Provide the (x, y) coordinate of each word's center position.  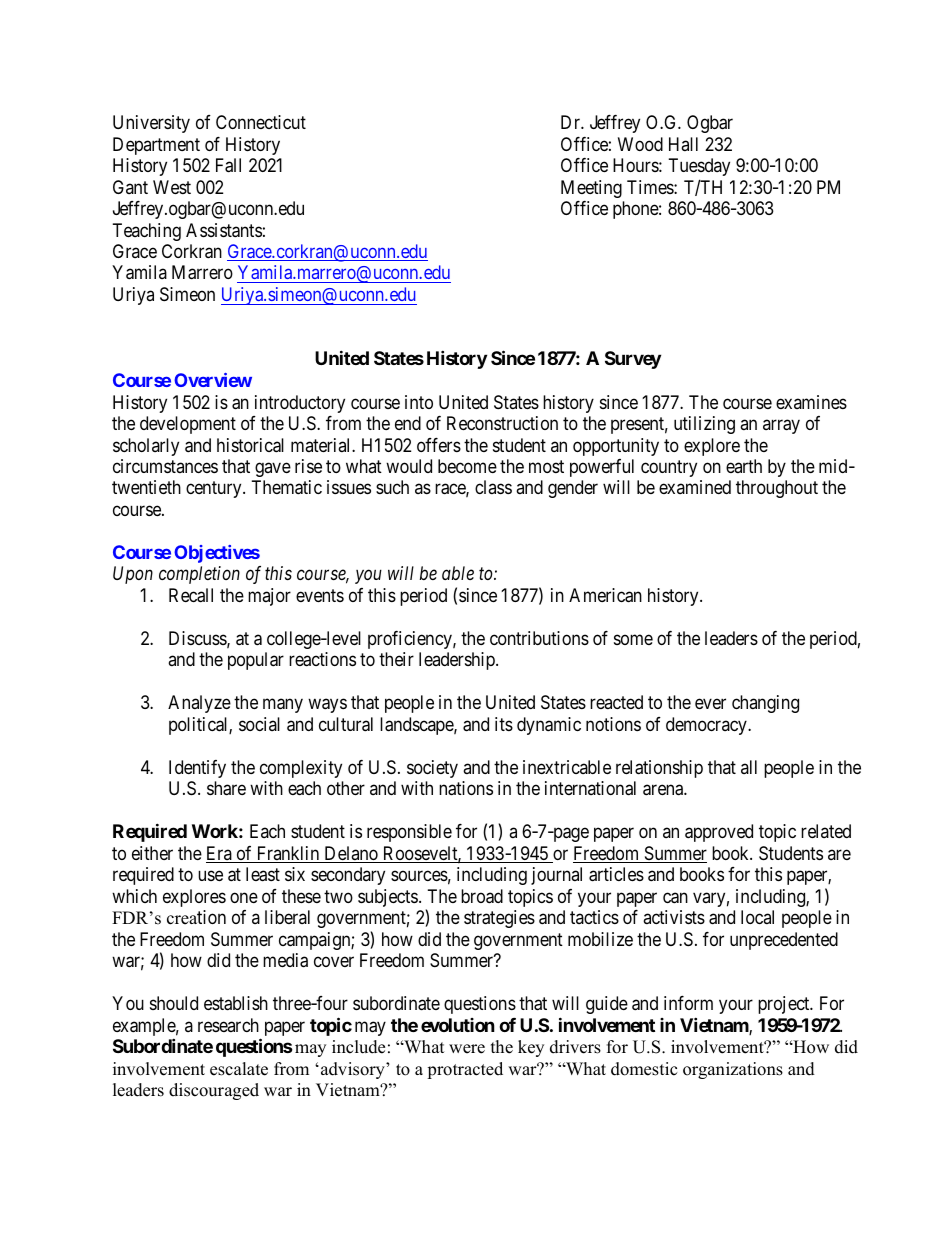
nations (466, 788)
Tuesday (699, 167)
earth (744, 466)
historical (250, 445)
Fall (228, 165)
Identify (197, 769)
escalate (239, 1069)
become (467, 466)
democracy (707, 726)
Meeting (591, 189)
